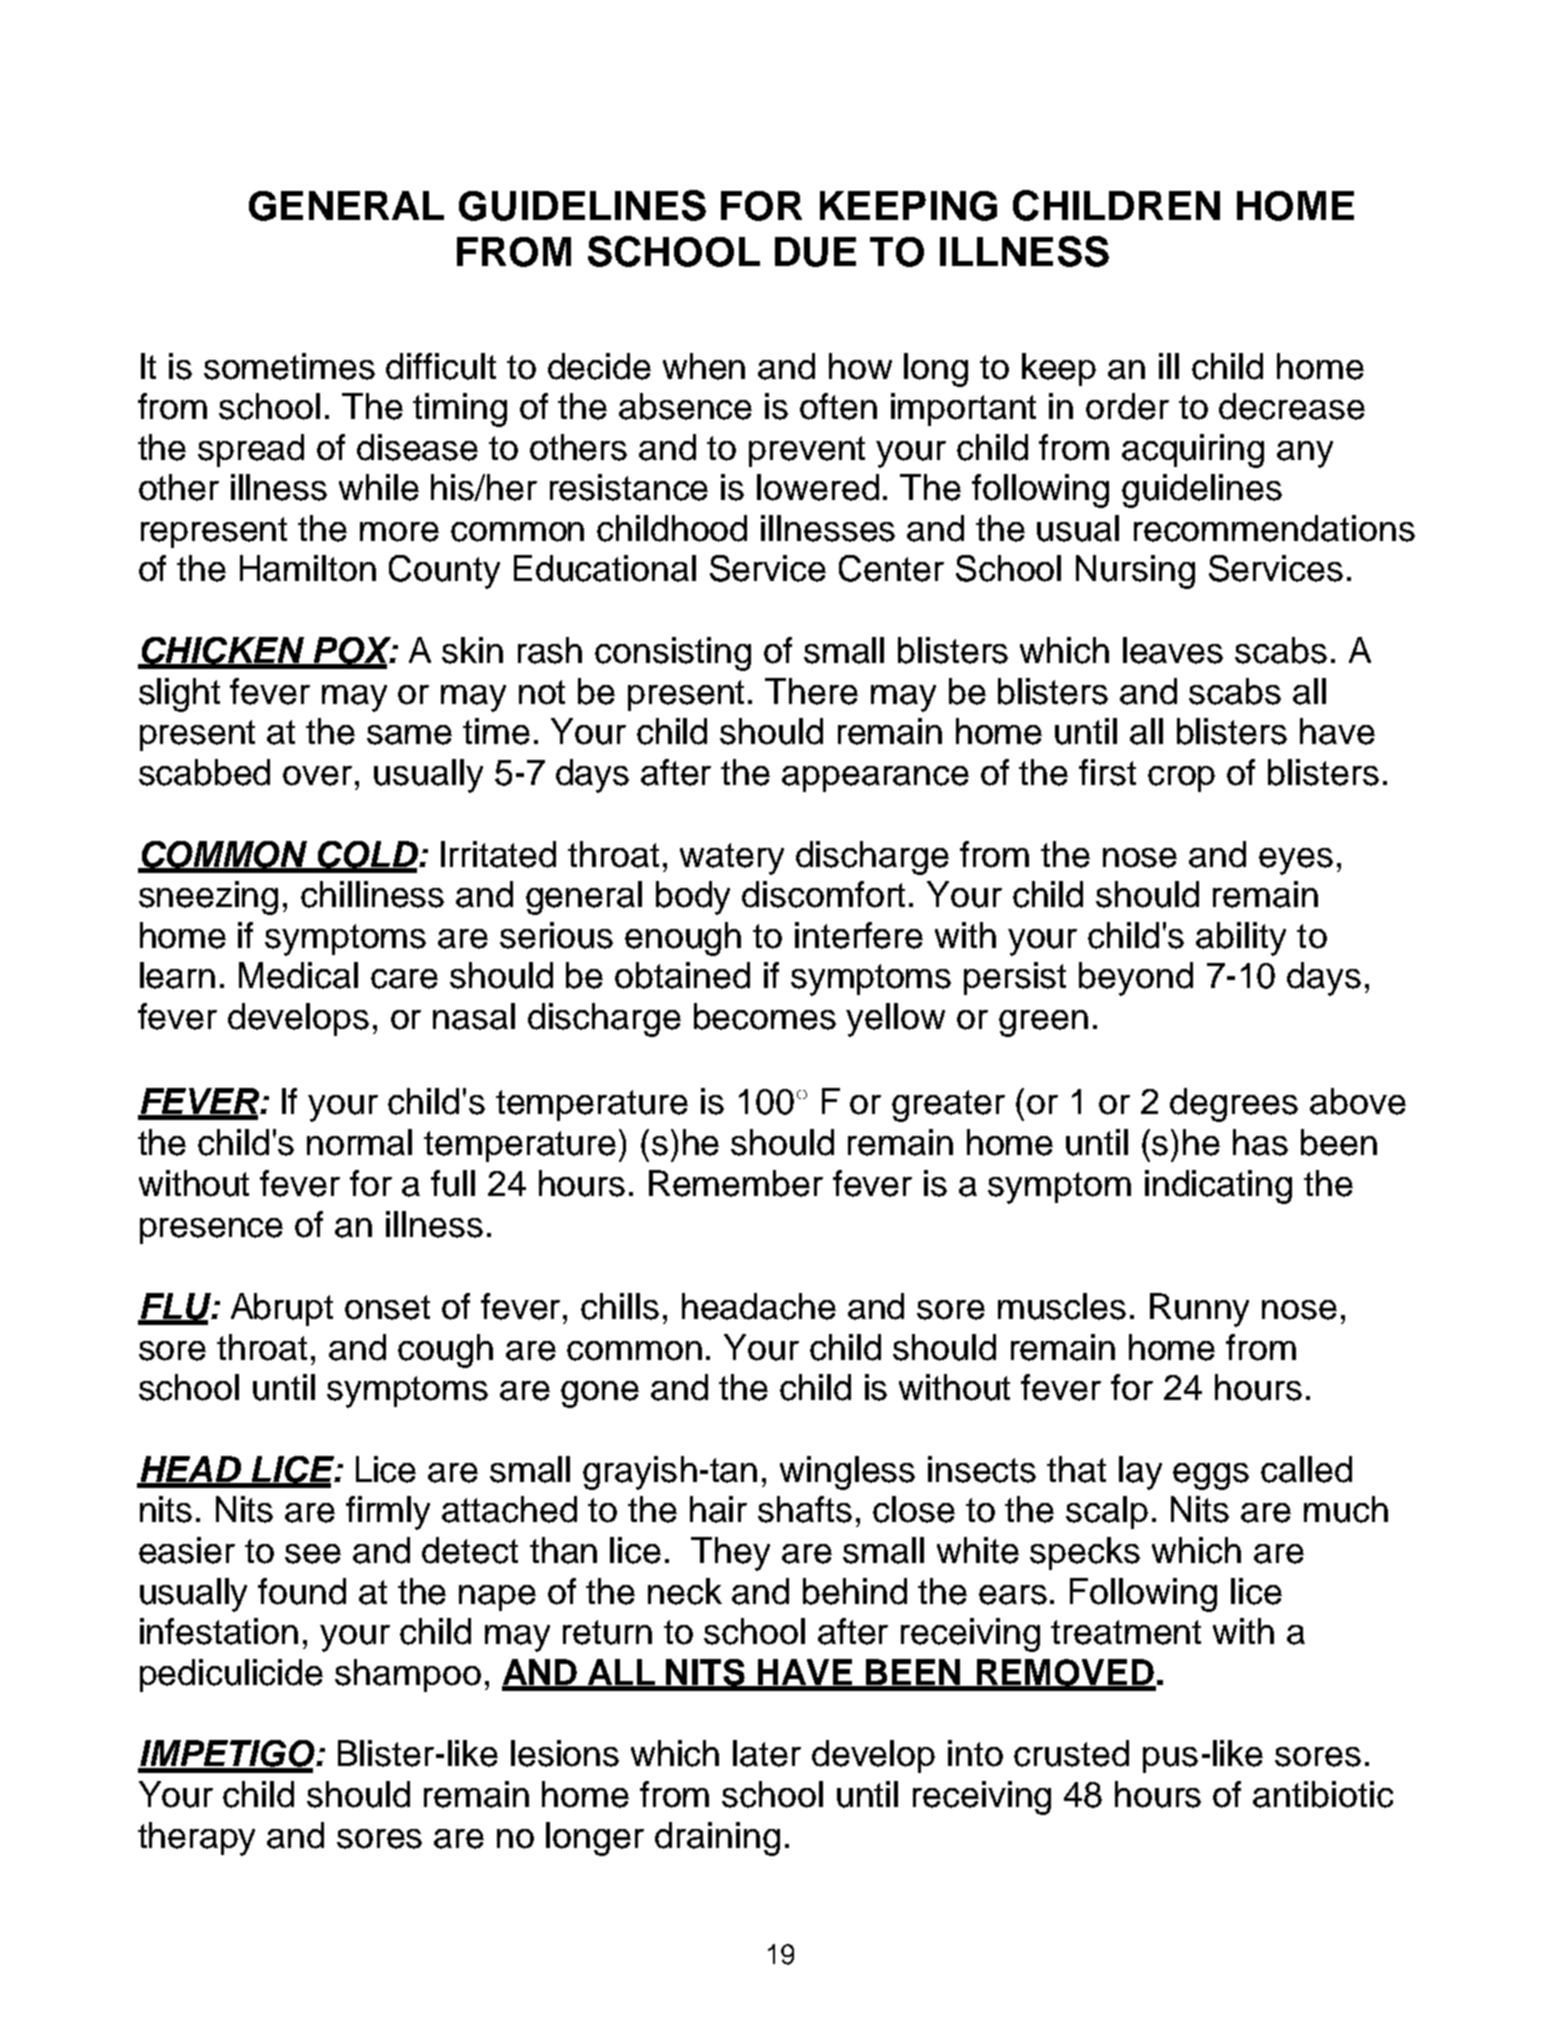 The width and height of the screenshot is (1563, 2022). Describe the element at coordinates (765, 1016) in the screenshot. I see `becomes` at that location.
